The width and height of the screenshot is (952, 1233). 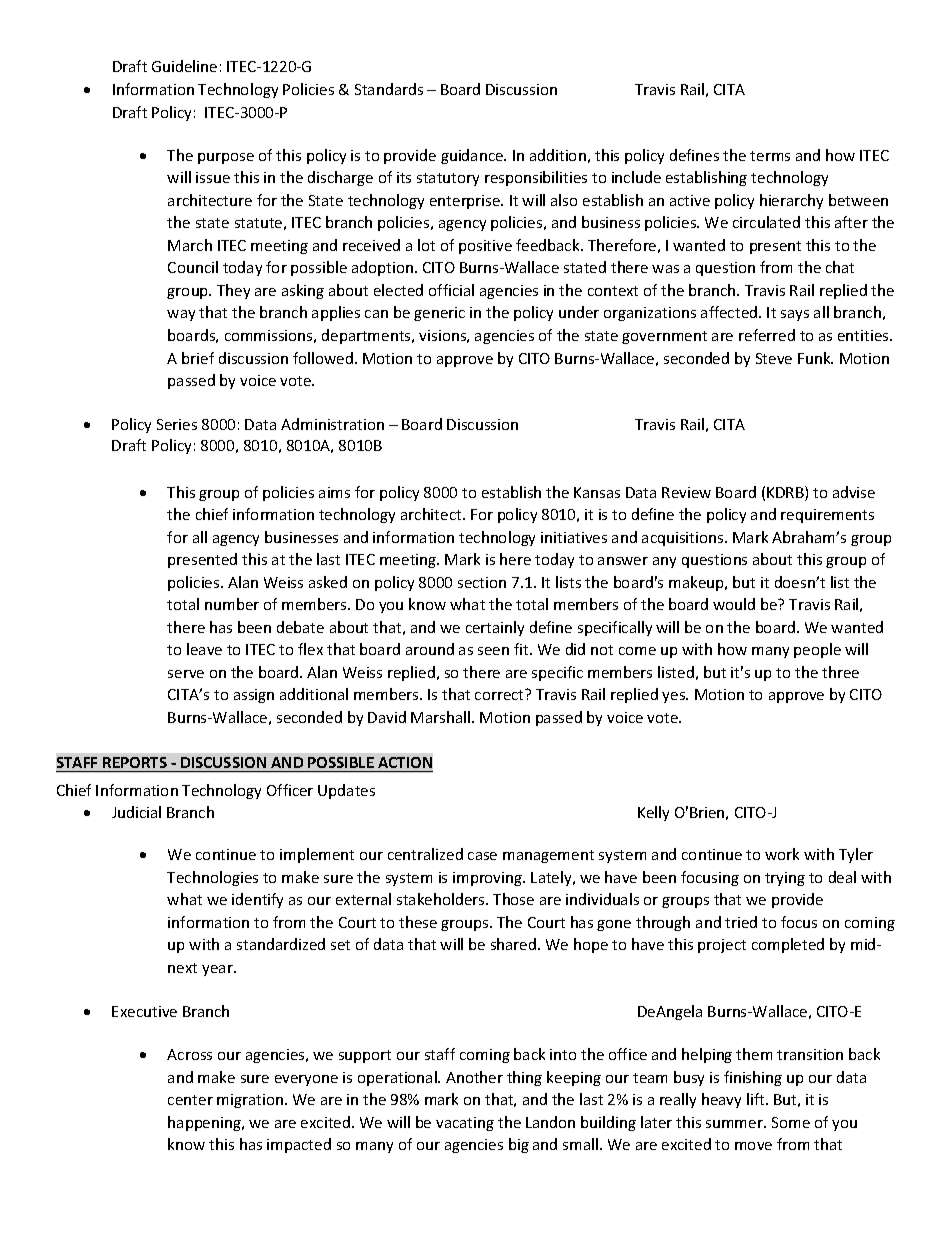 What do you see at coordinates (184, 66) in the screenshot?
I see `Guideline` at bounding box center [184, 66].
